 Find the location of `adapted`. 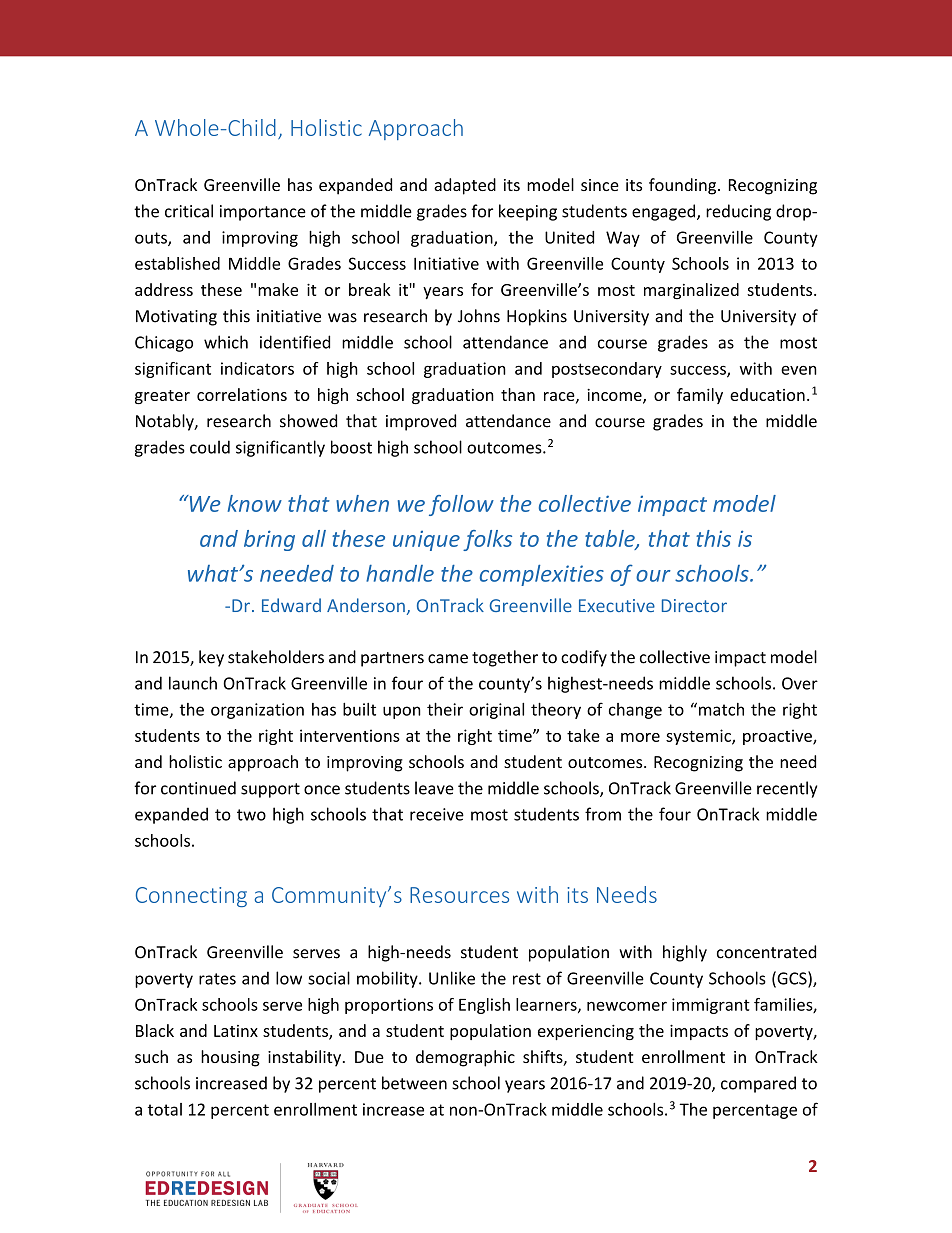

adapted is located at coordinates (465, 186).
